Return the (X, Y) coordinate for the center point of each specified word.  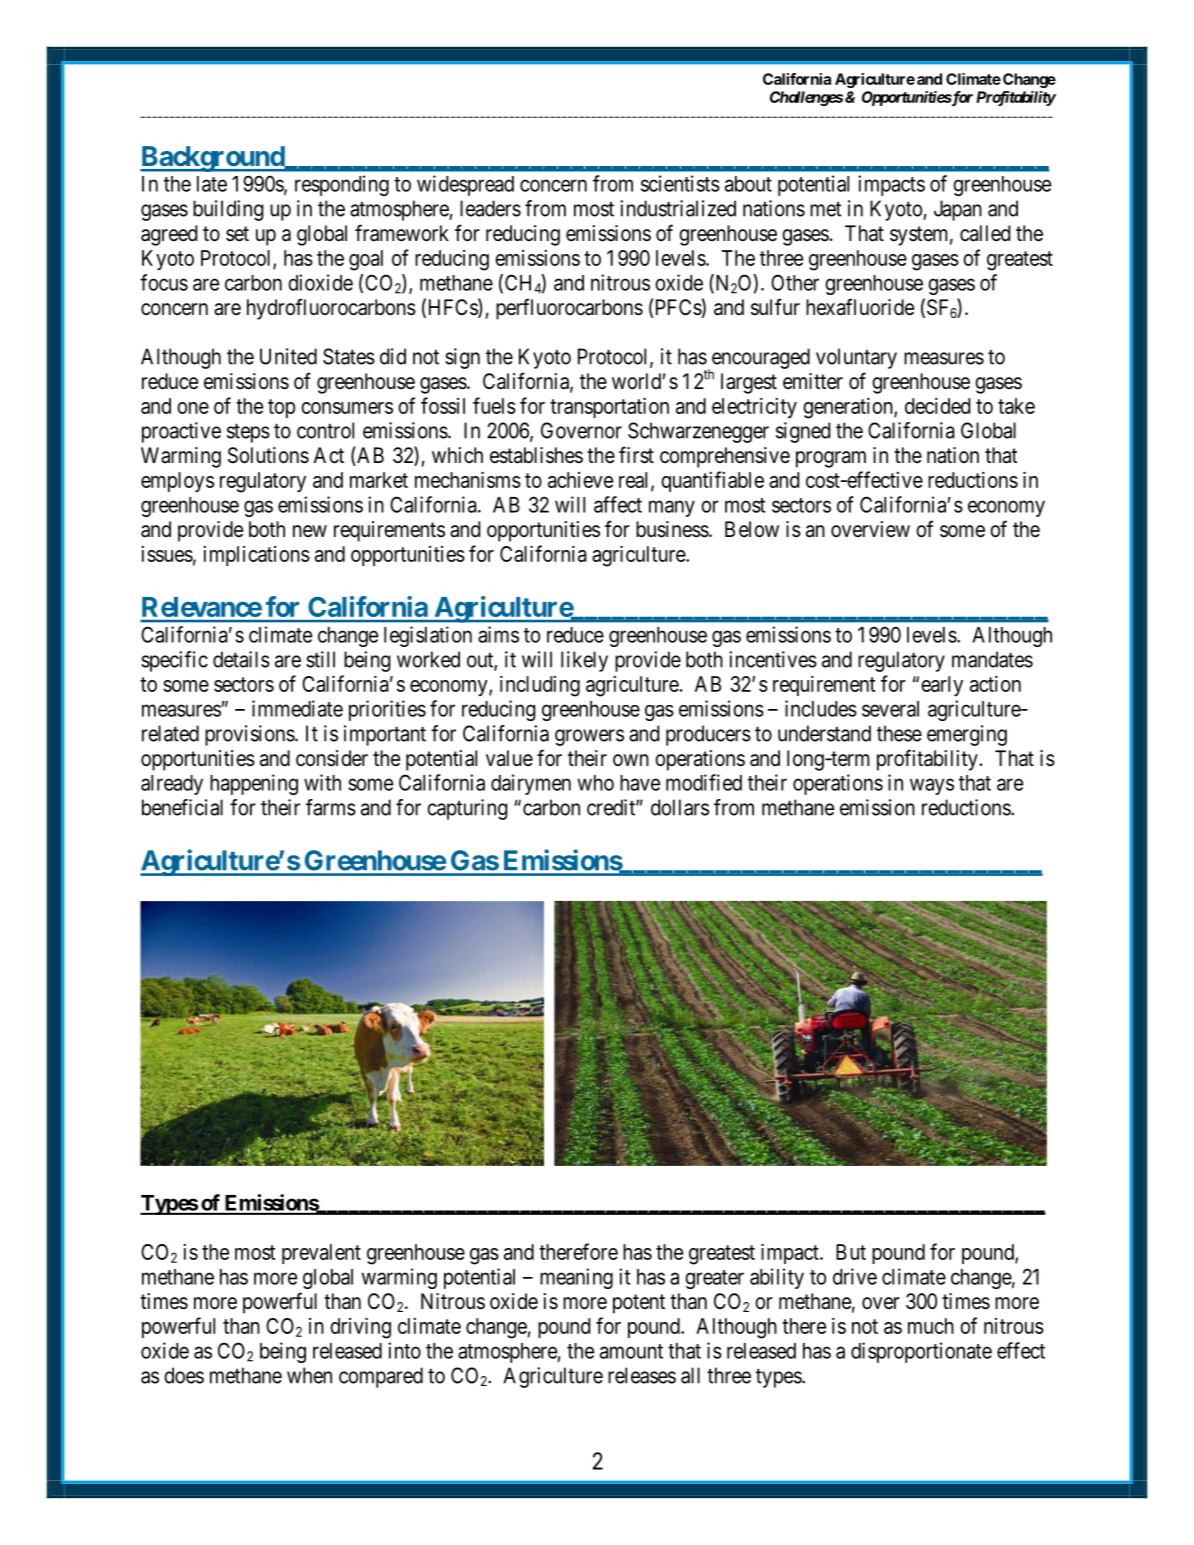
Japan (958, 210)
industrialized (678, 208)
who (596, 783)
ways (932, 786)
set (237, 234)
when (309, 1375)
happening (254, 784)
